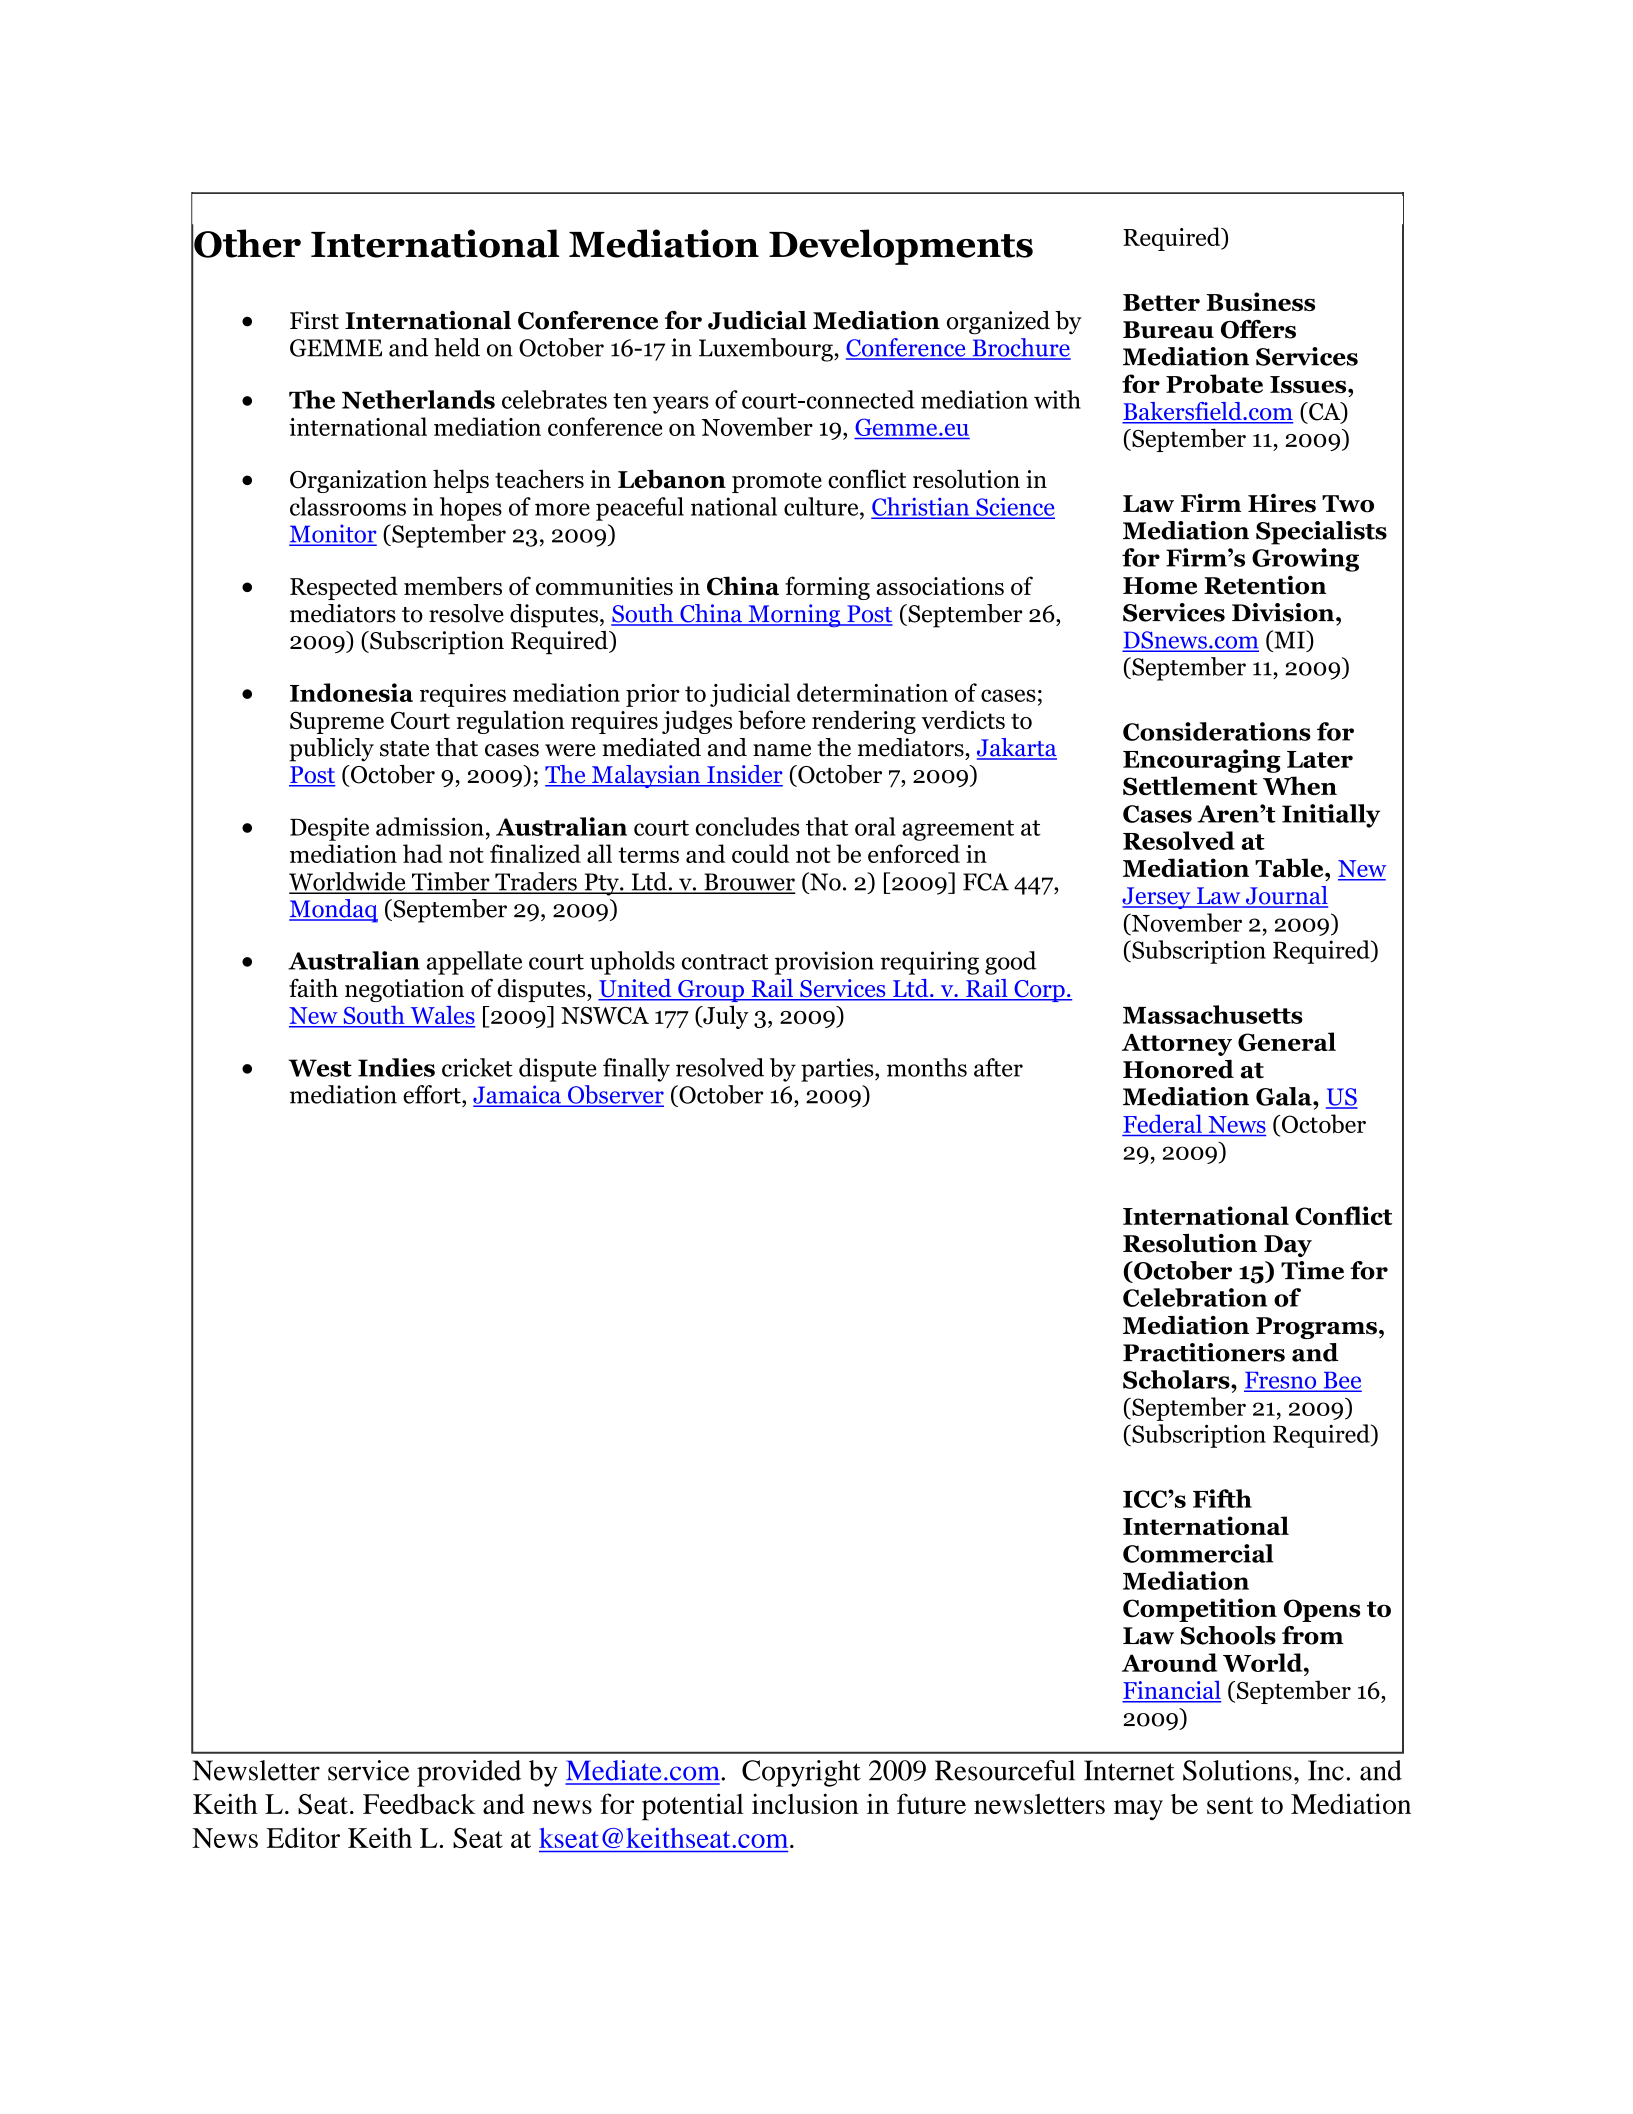 Image resolution: width=1633 pixels, height=2114 pixels. Describe the element at coordinates (457, 347) in the image. I see `held` at that location.
